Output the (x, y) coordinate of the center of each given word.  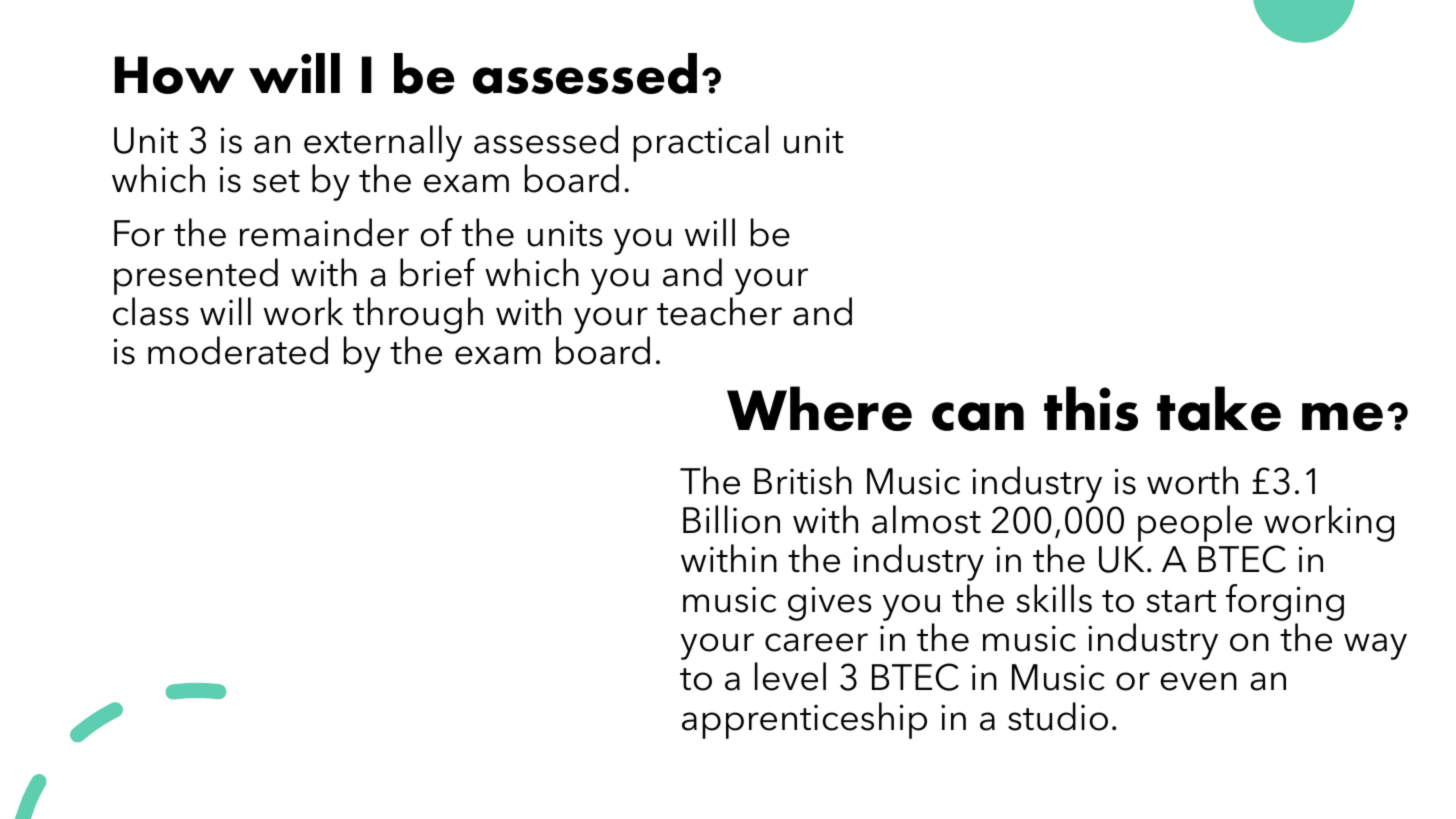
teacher (719, 311)
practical (701, 143)
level (790, 676)
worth (1192, 480)
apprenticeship (804, 720)
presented (196, 276)
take (1219, 408)
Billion (731, 519)
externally (383, 143)
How (175, 75)
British (803, 480)
